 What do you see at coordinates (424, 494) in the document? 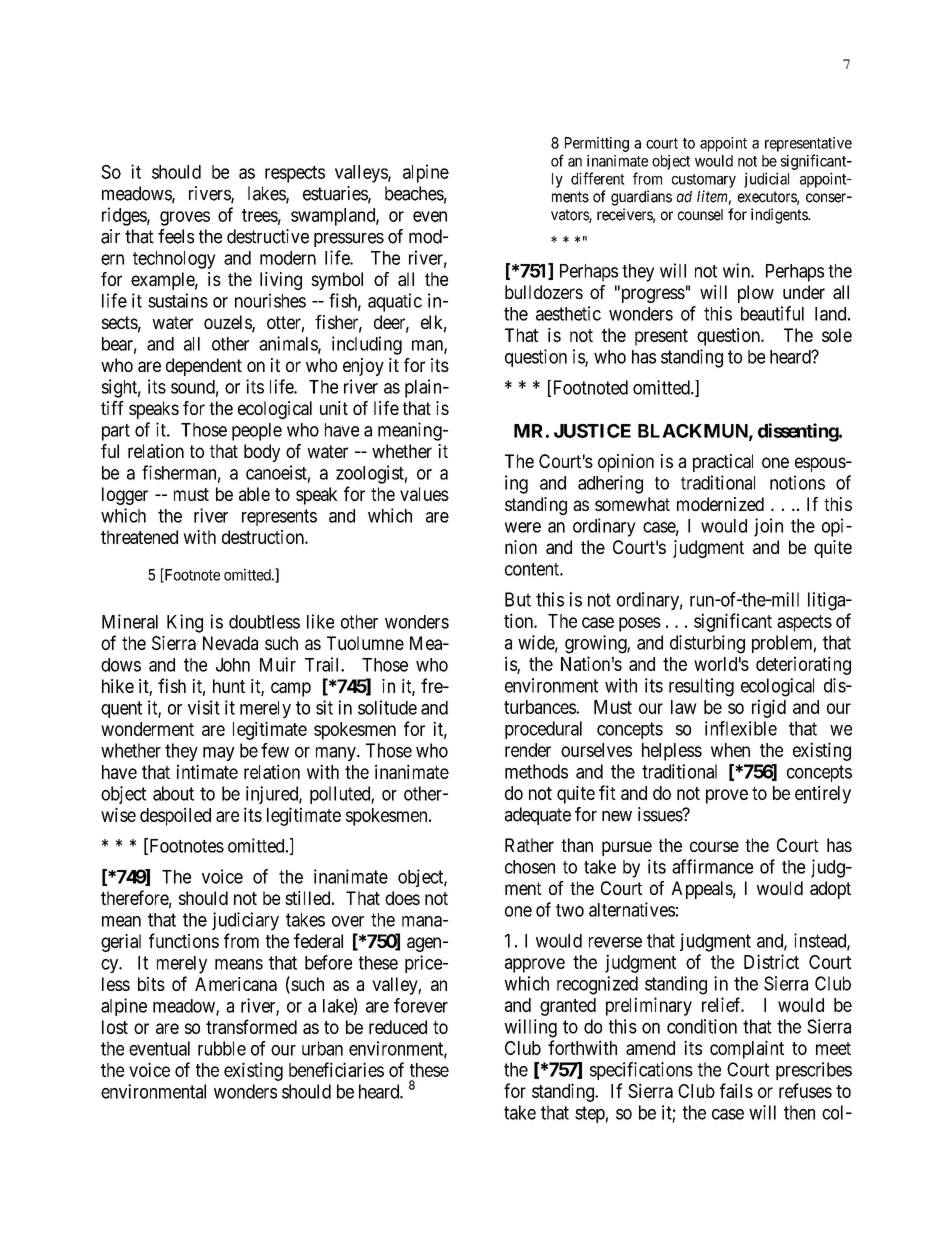
I see `values` at bounding box center [424, 494].
